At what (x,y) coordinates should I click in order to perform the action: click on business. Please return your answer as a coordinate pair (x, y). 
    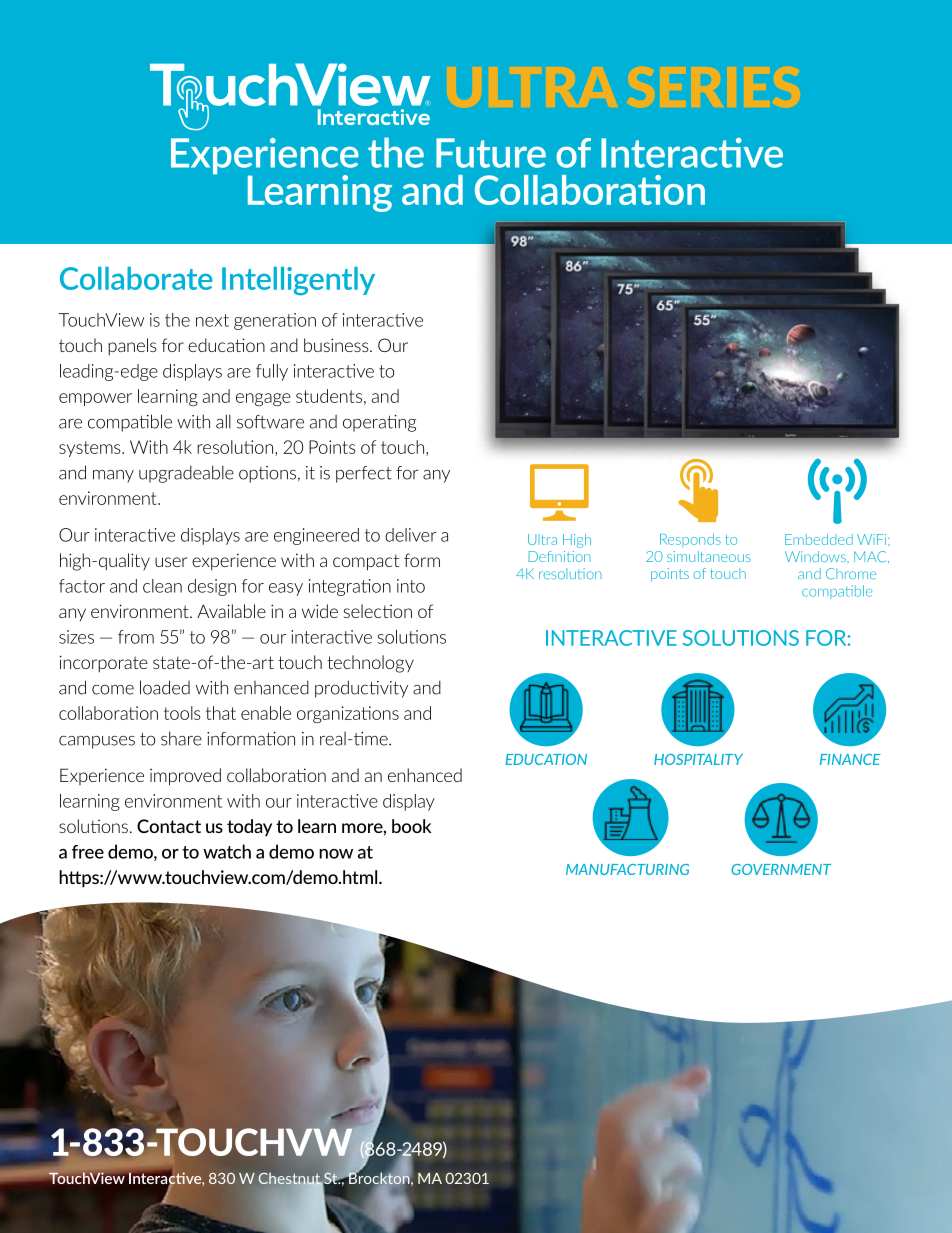
    Looking at the image, I should click on (337, 345).
